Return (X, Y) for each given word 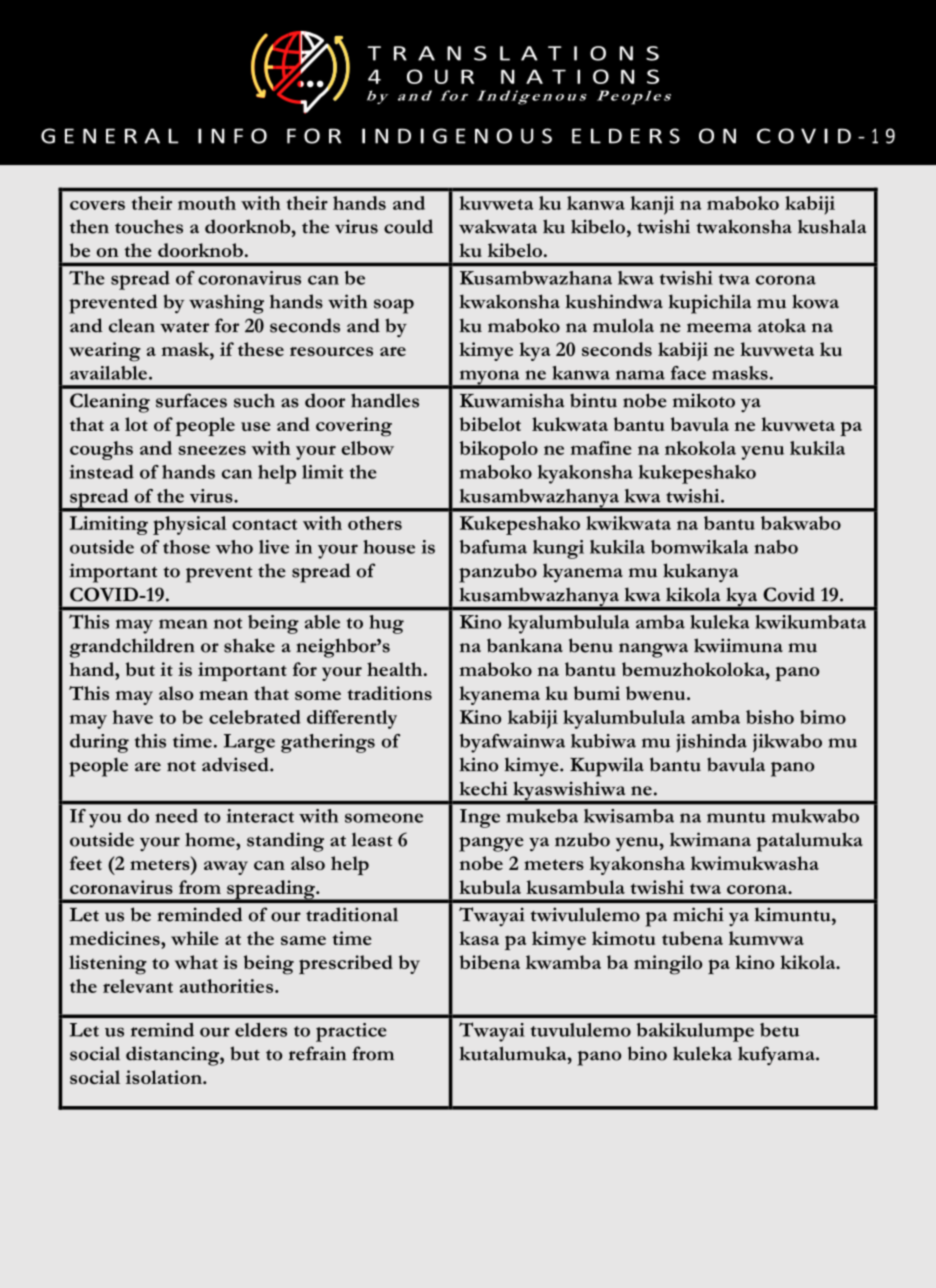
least (372, 840)
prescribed (346, 964)
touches (149, 226)
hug (386, 624)
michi (698, 914)
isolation (165, 1077)
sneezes (212, 450)
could (408, 226)
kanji (652, 205)
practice (351, 1032)
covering (354, 427)
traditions (389, 693)
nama (640, 375)
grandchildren (132, 648)
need (176, 816)
